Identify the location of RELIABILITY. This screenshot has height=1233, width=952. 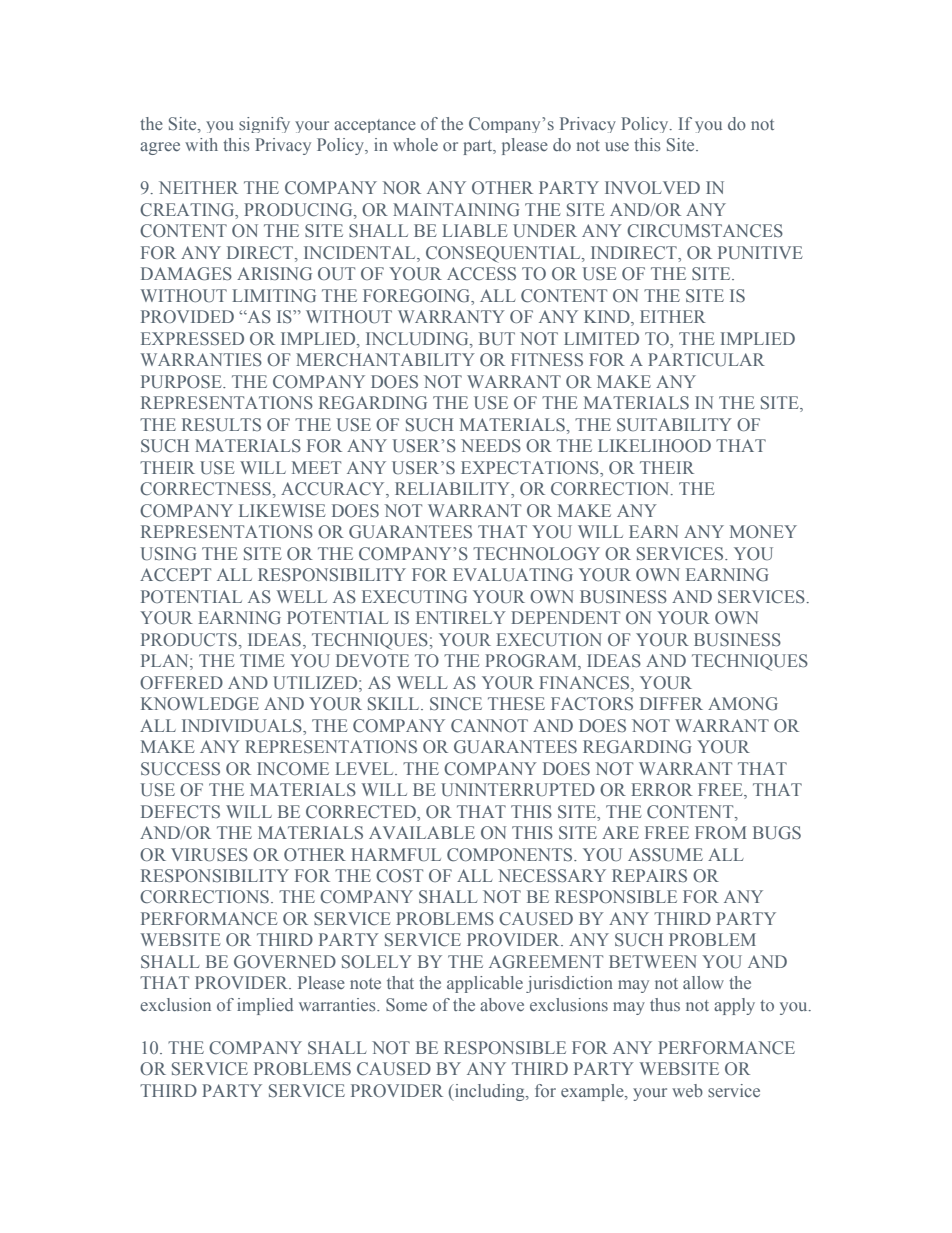
(454, 490).
